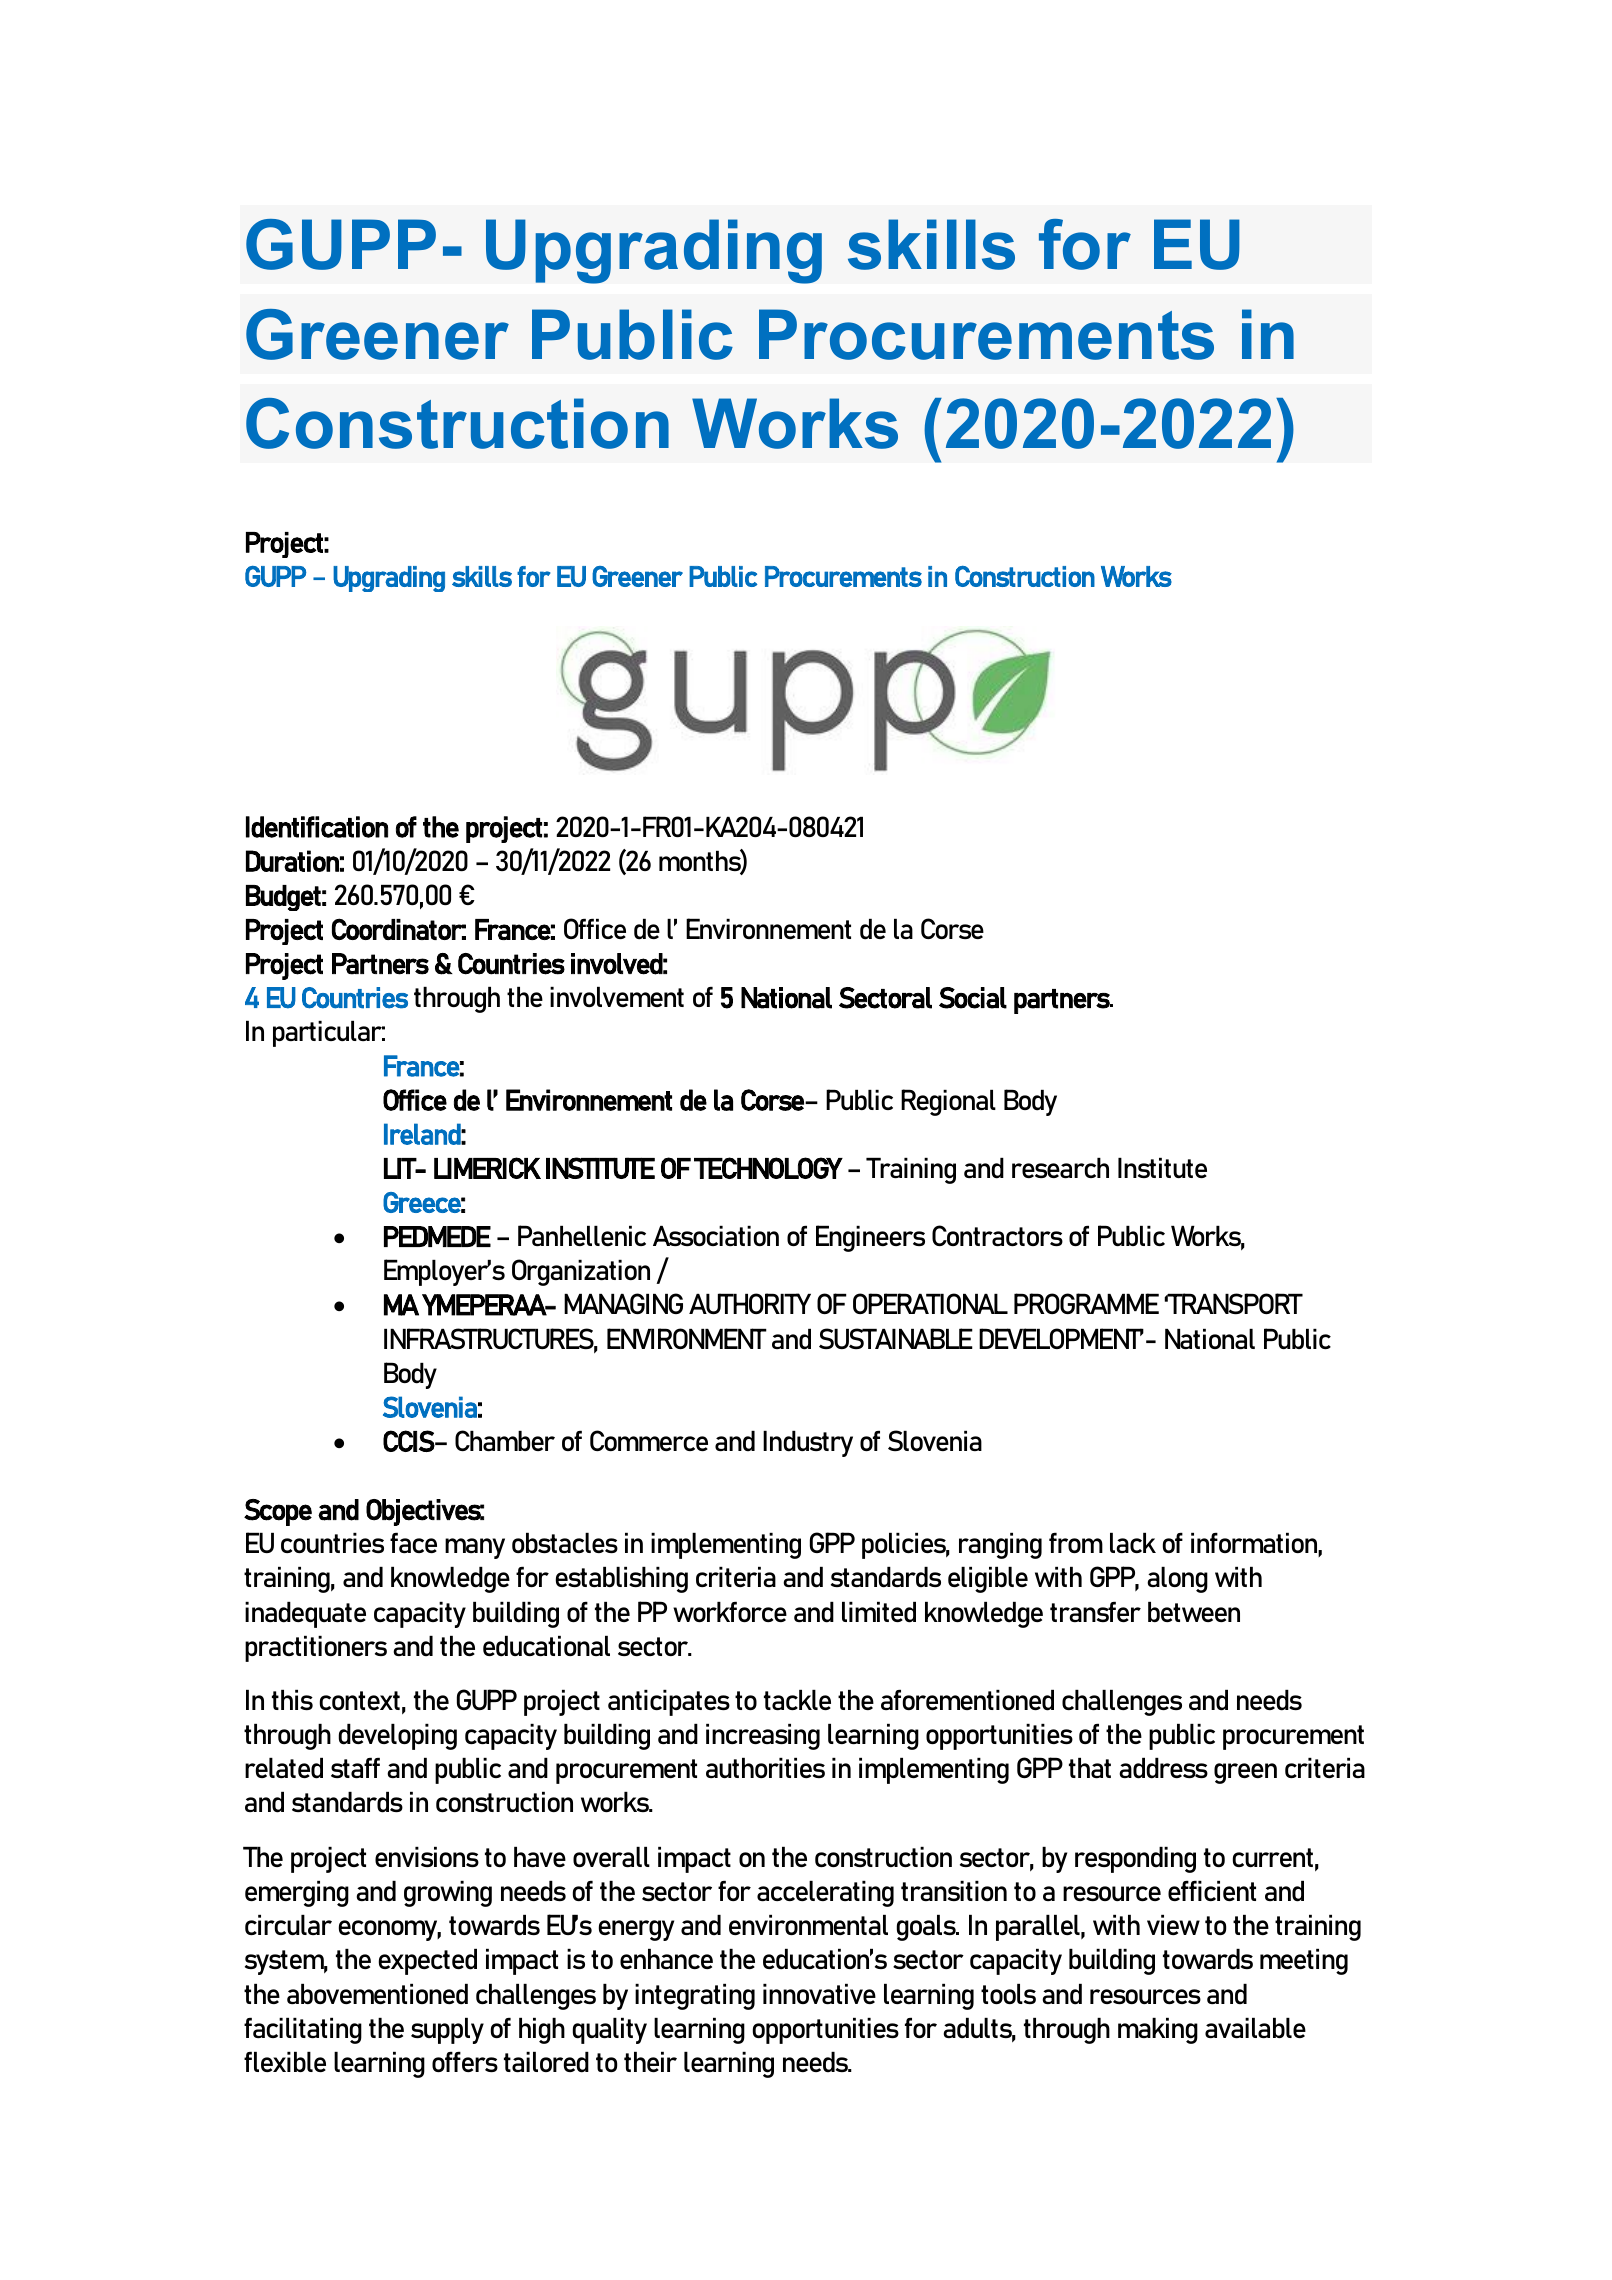  What do you see at coordinates (808, 1444) in the document?
I see `Industry` at bounding box center [808, 1444].
